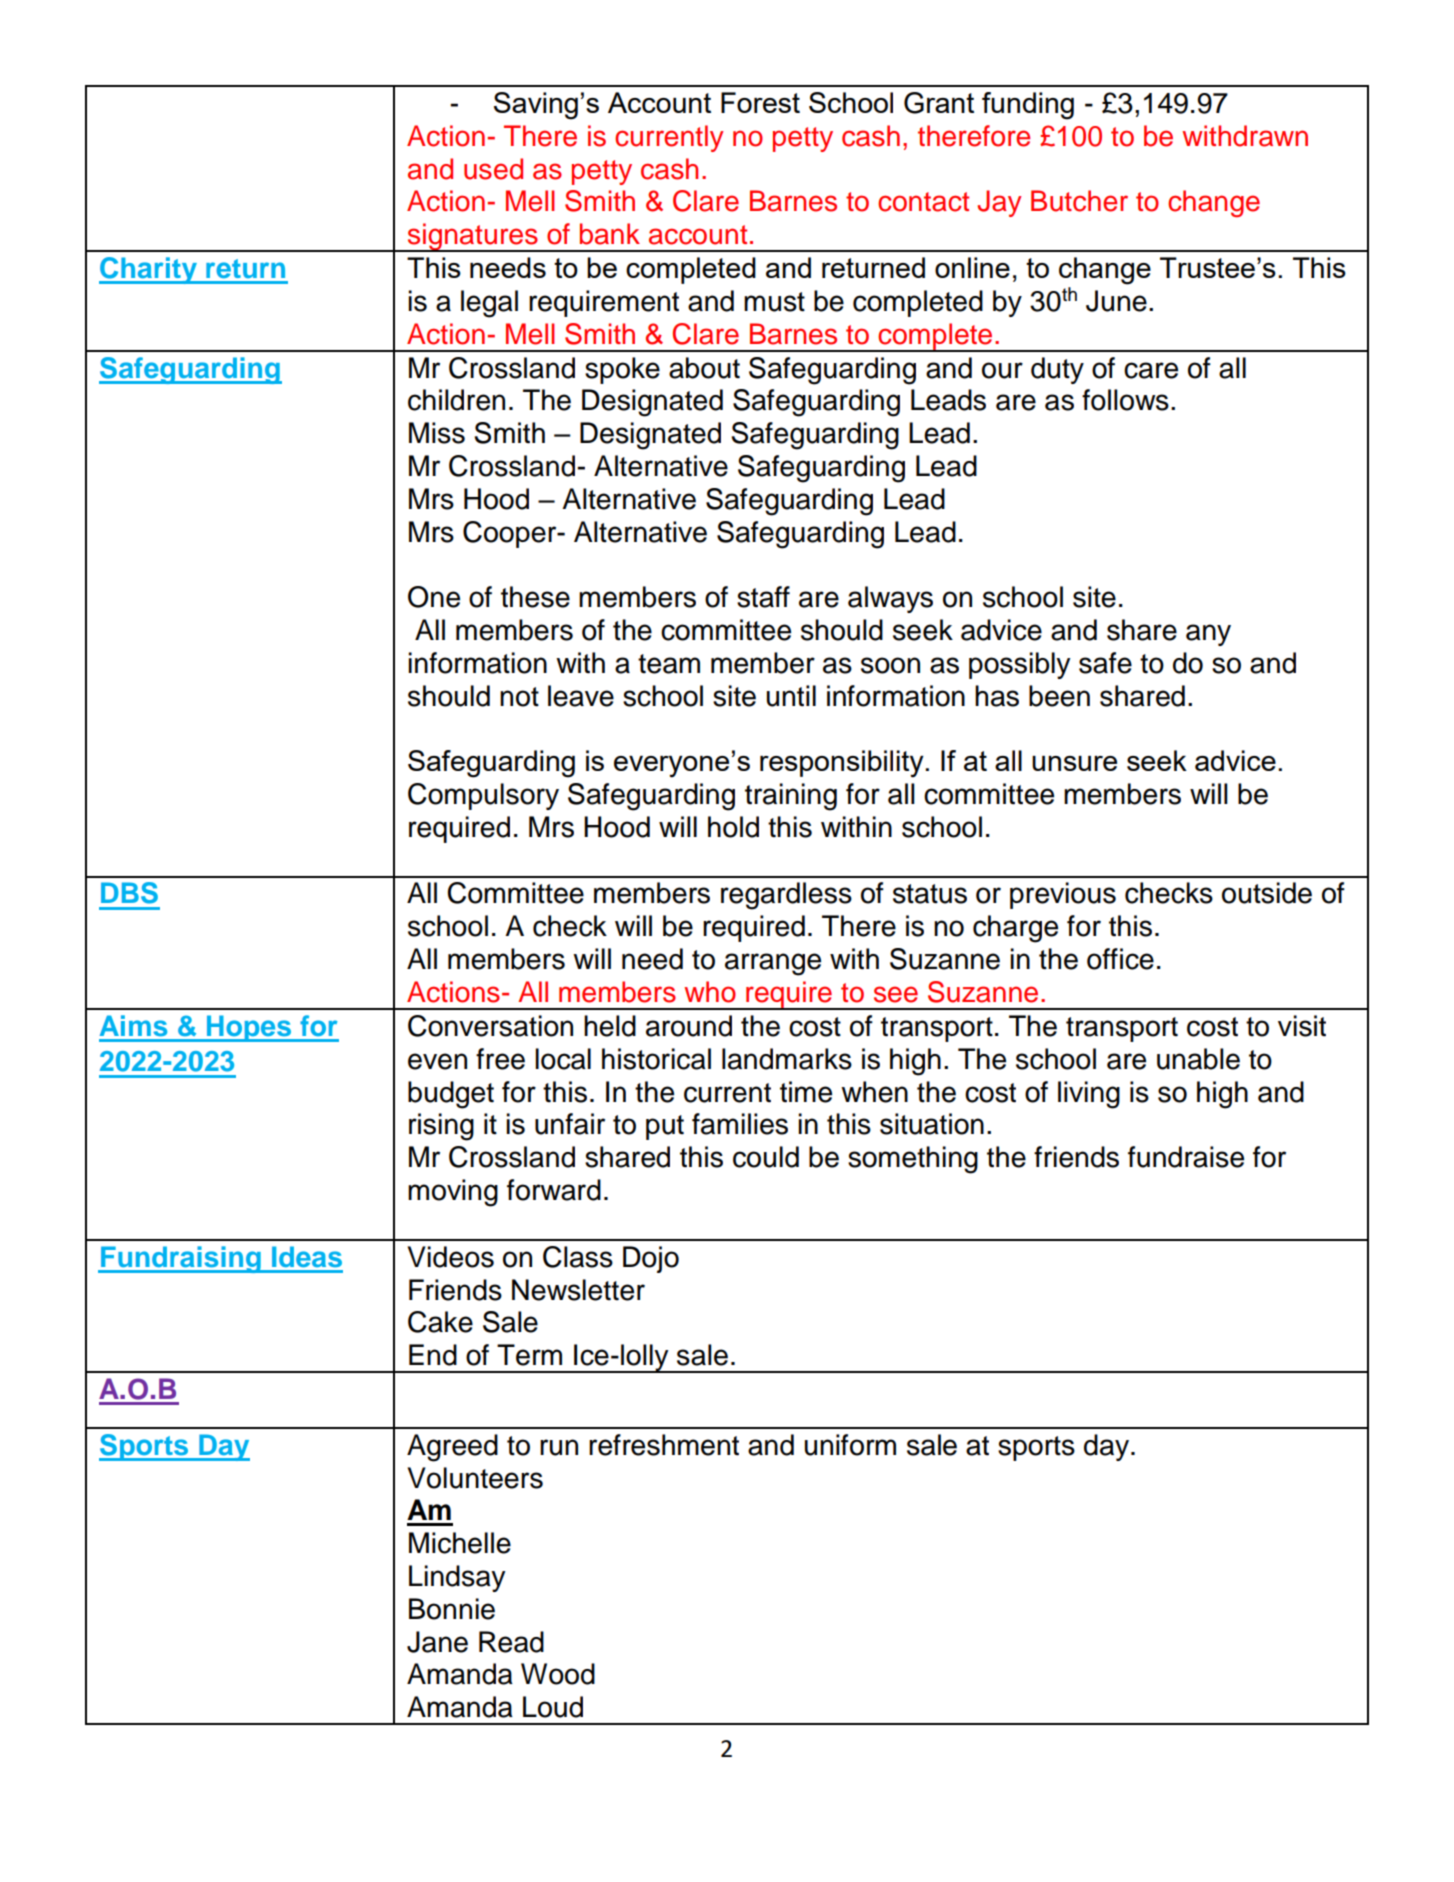 This image has width=1454, height=1882. I want to click on Jane, so click(437, 1642).
